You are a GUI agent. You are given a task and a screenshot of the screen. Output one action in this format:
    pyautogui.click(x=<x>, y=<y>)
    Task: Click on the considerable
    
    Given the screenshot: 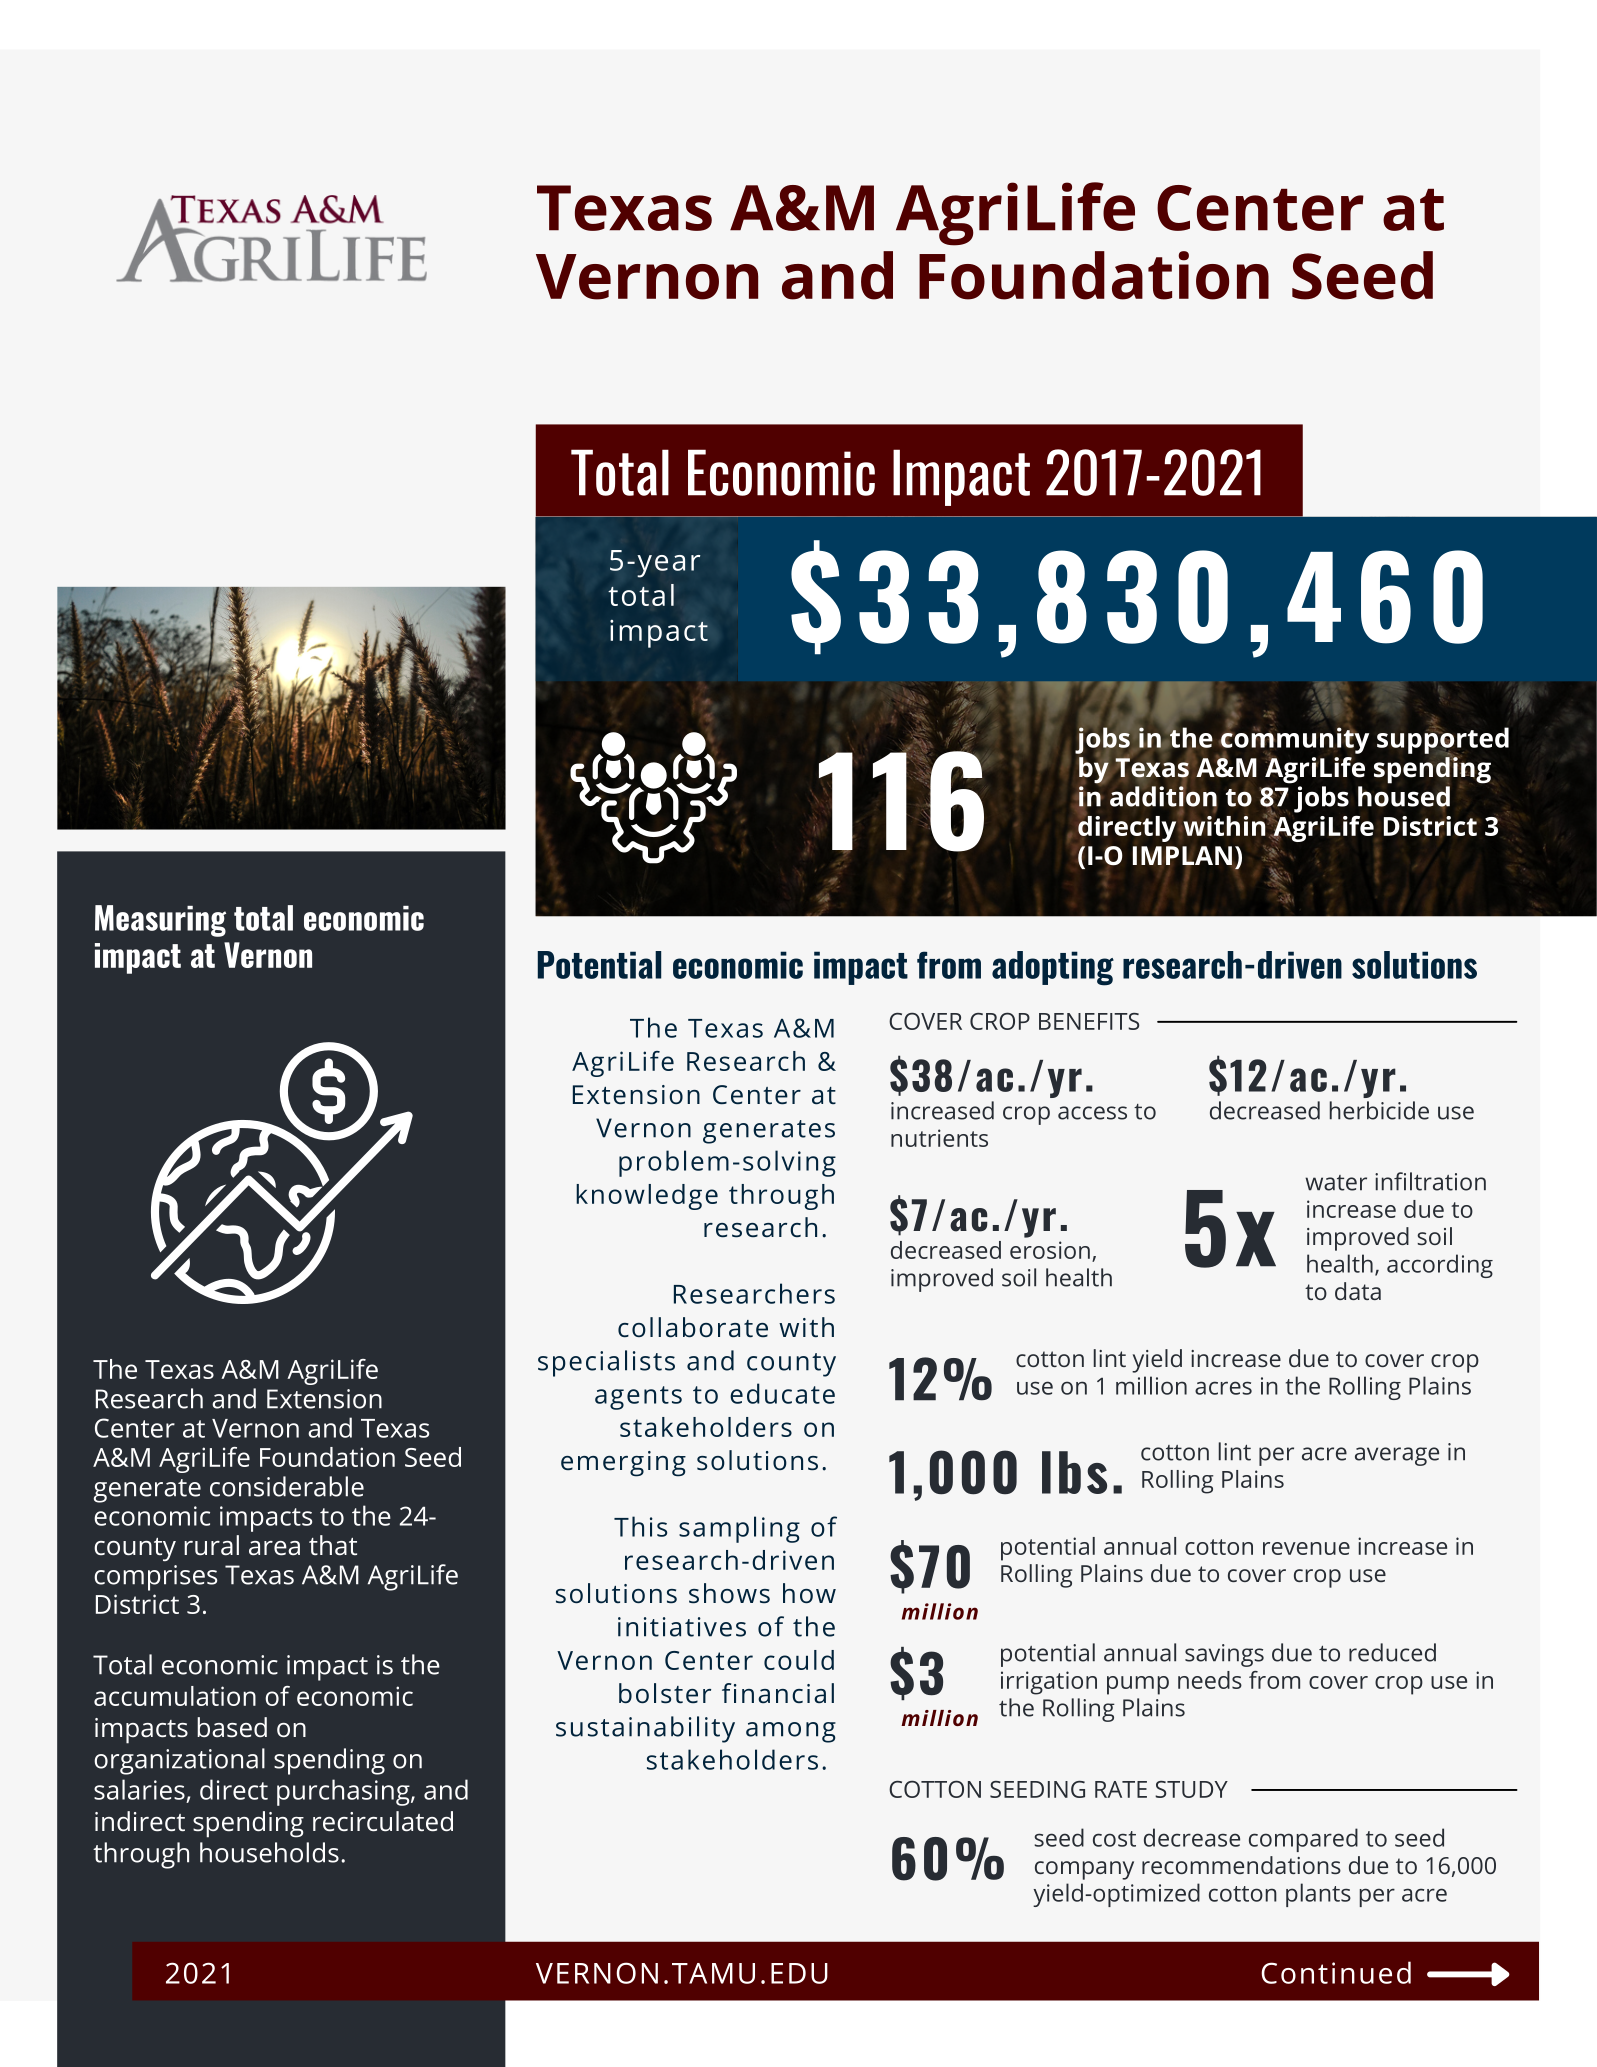 What is the action you would take?
    pyautogui.click(x=287, y=1486)
